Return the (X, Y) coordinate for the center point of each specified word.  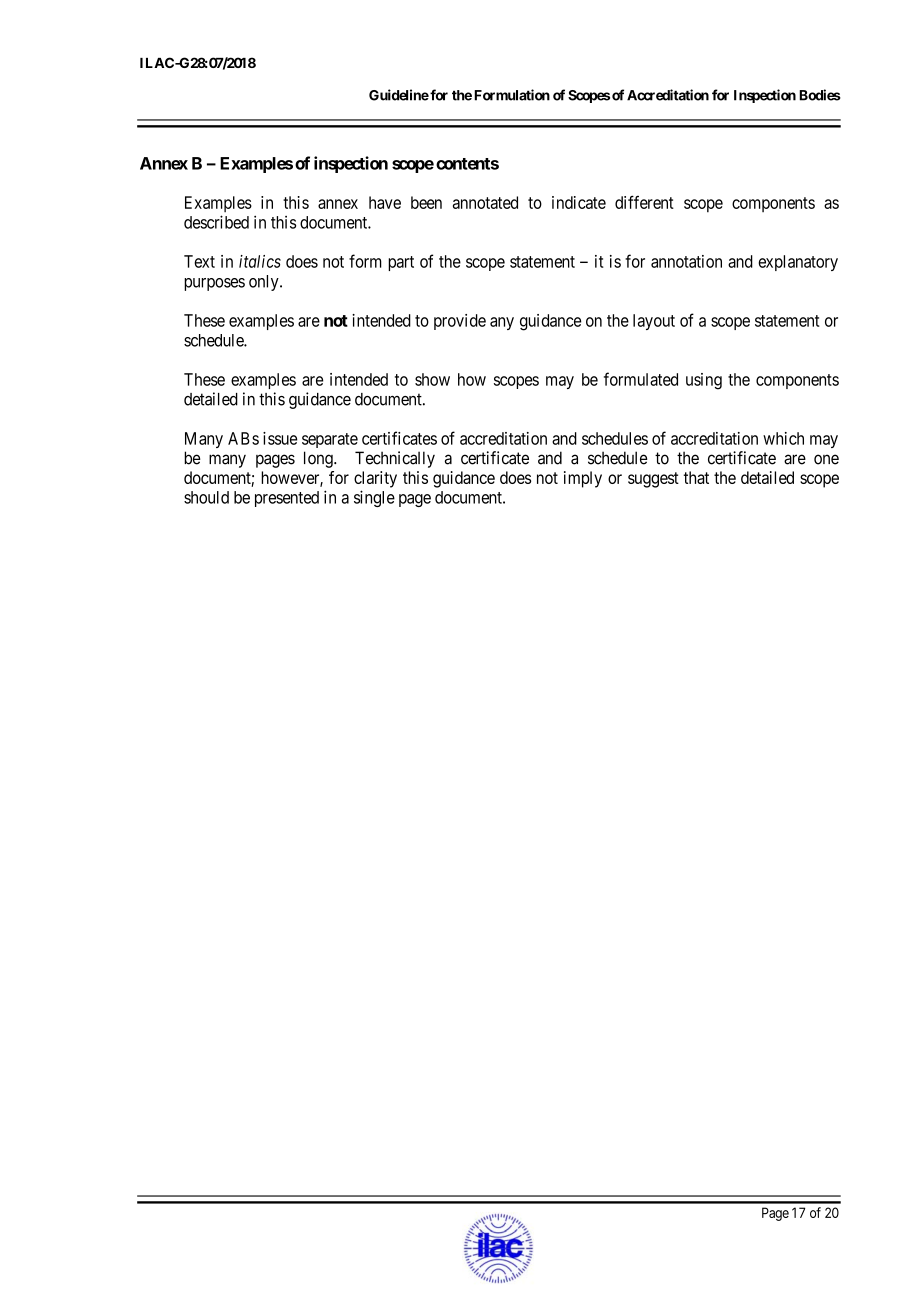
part (401, 263)
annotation (686, 261)
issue (280, 438)
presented (287, 499)
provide (460, 322)
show (432, 379)
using (704, 381)
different (644, 202)
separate (330, 440)
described (216, 222)
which (783, 438)
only (265, 283)
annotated (485, 202)
